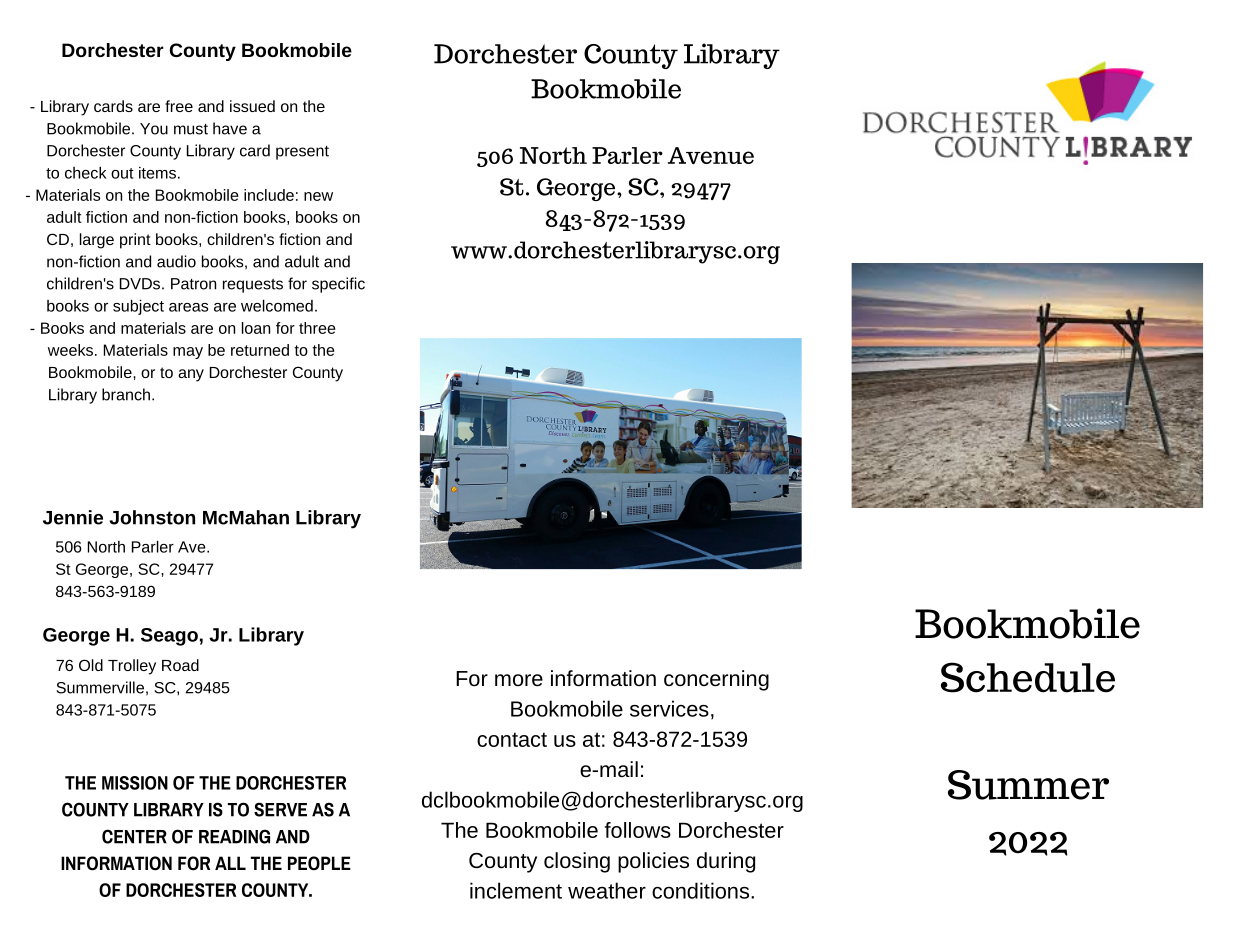 The height and width of the document is (952, 1233). Describe the element at coordinates (230, 863) in the document. I see `ALL` at that location.
